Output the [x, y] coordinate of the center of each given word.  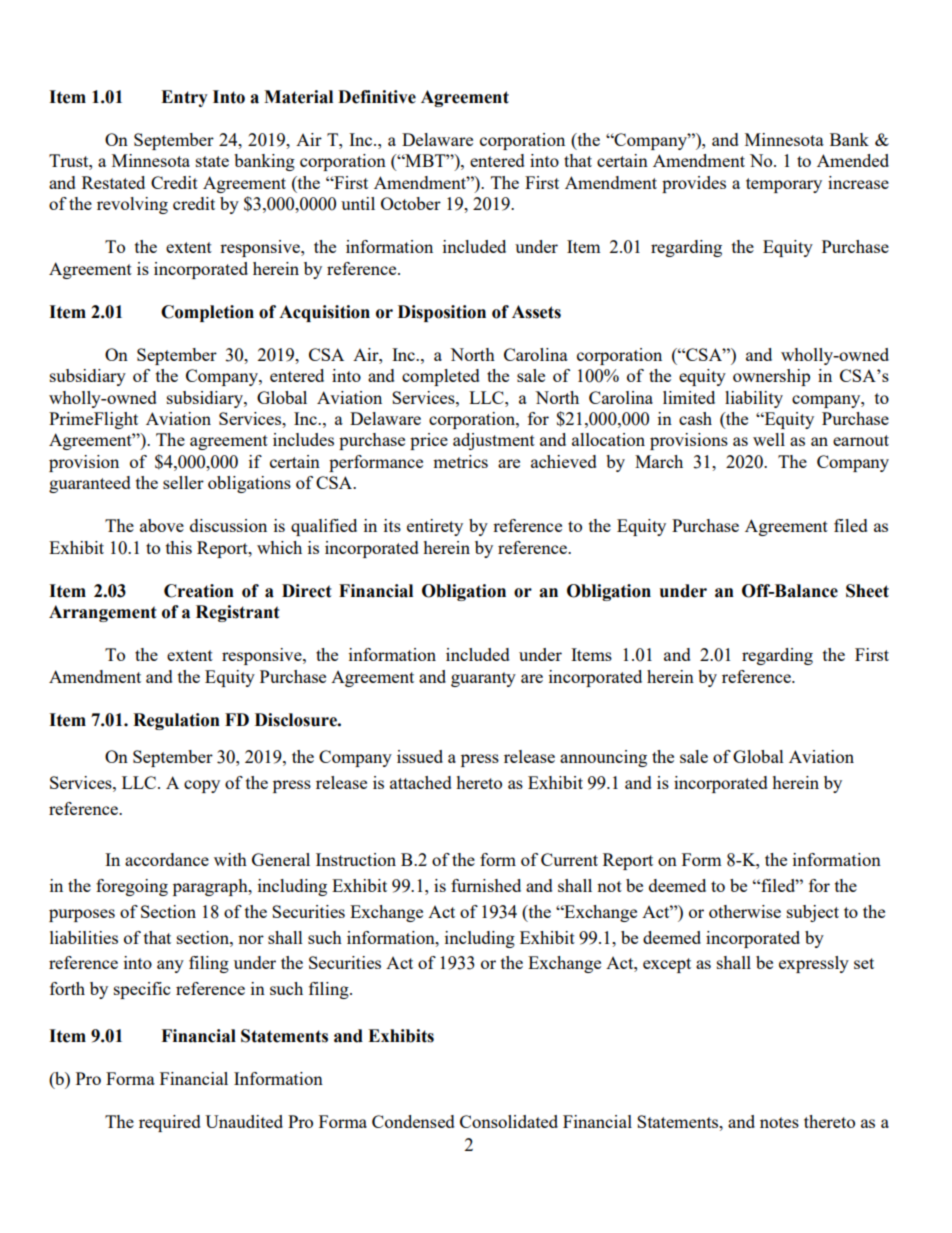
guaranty [483, 679]
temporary [784, 185]
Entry [184, 98]
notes [779, 1122]
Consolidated [509, 1121]
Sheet [867, 591]
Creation [199, 591]
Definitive [377, 97]
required [170, 1123]
